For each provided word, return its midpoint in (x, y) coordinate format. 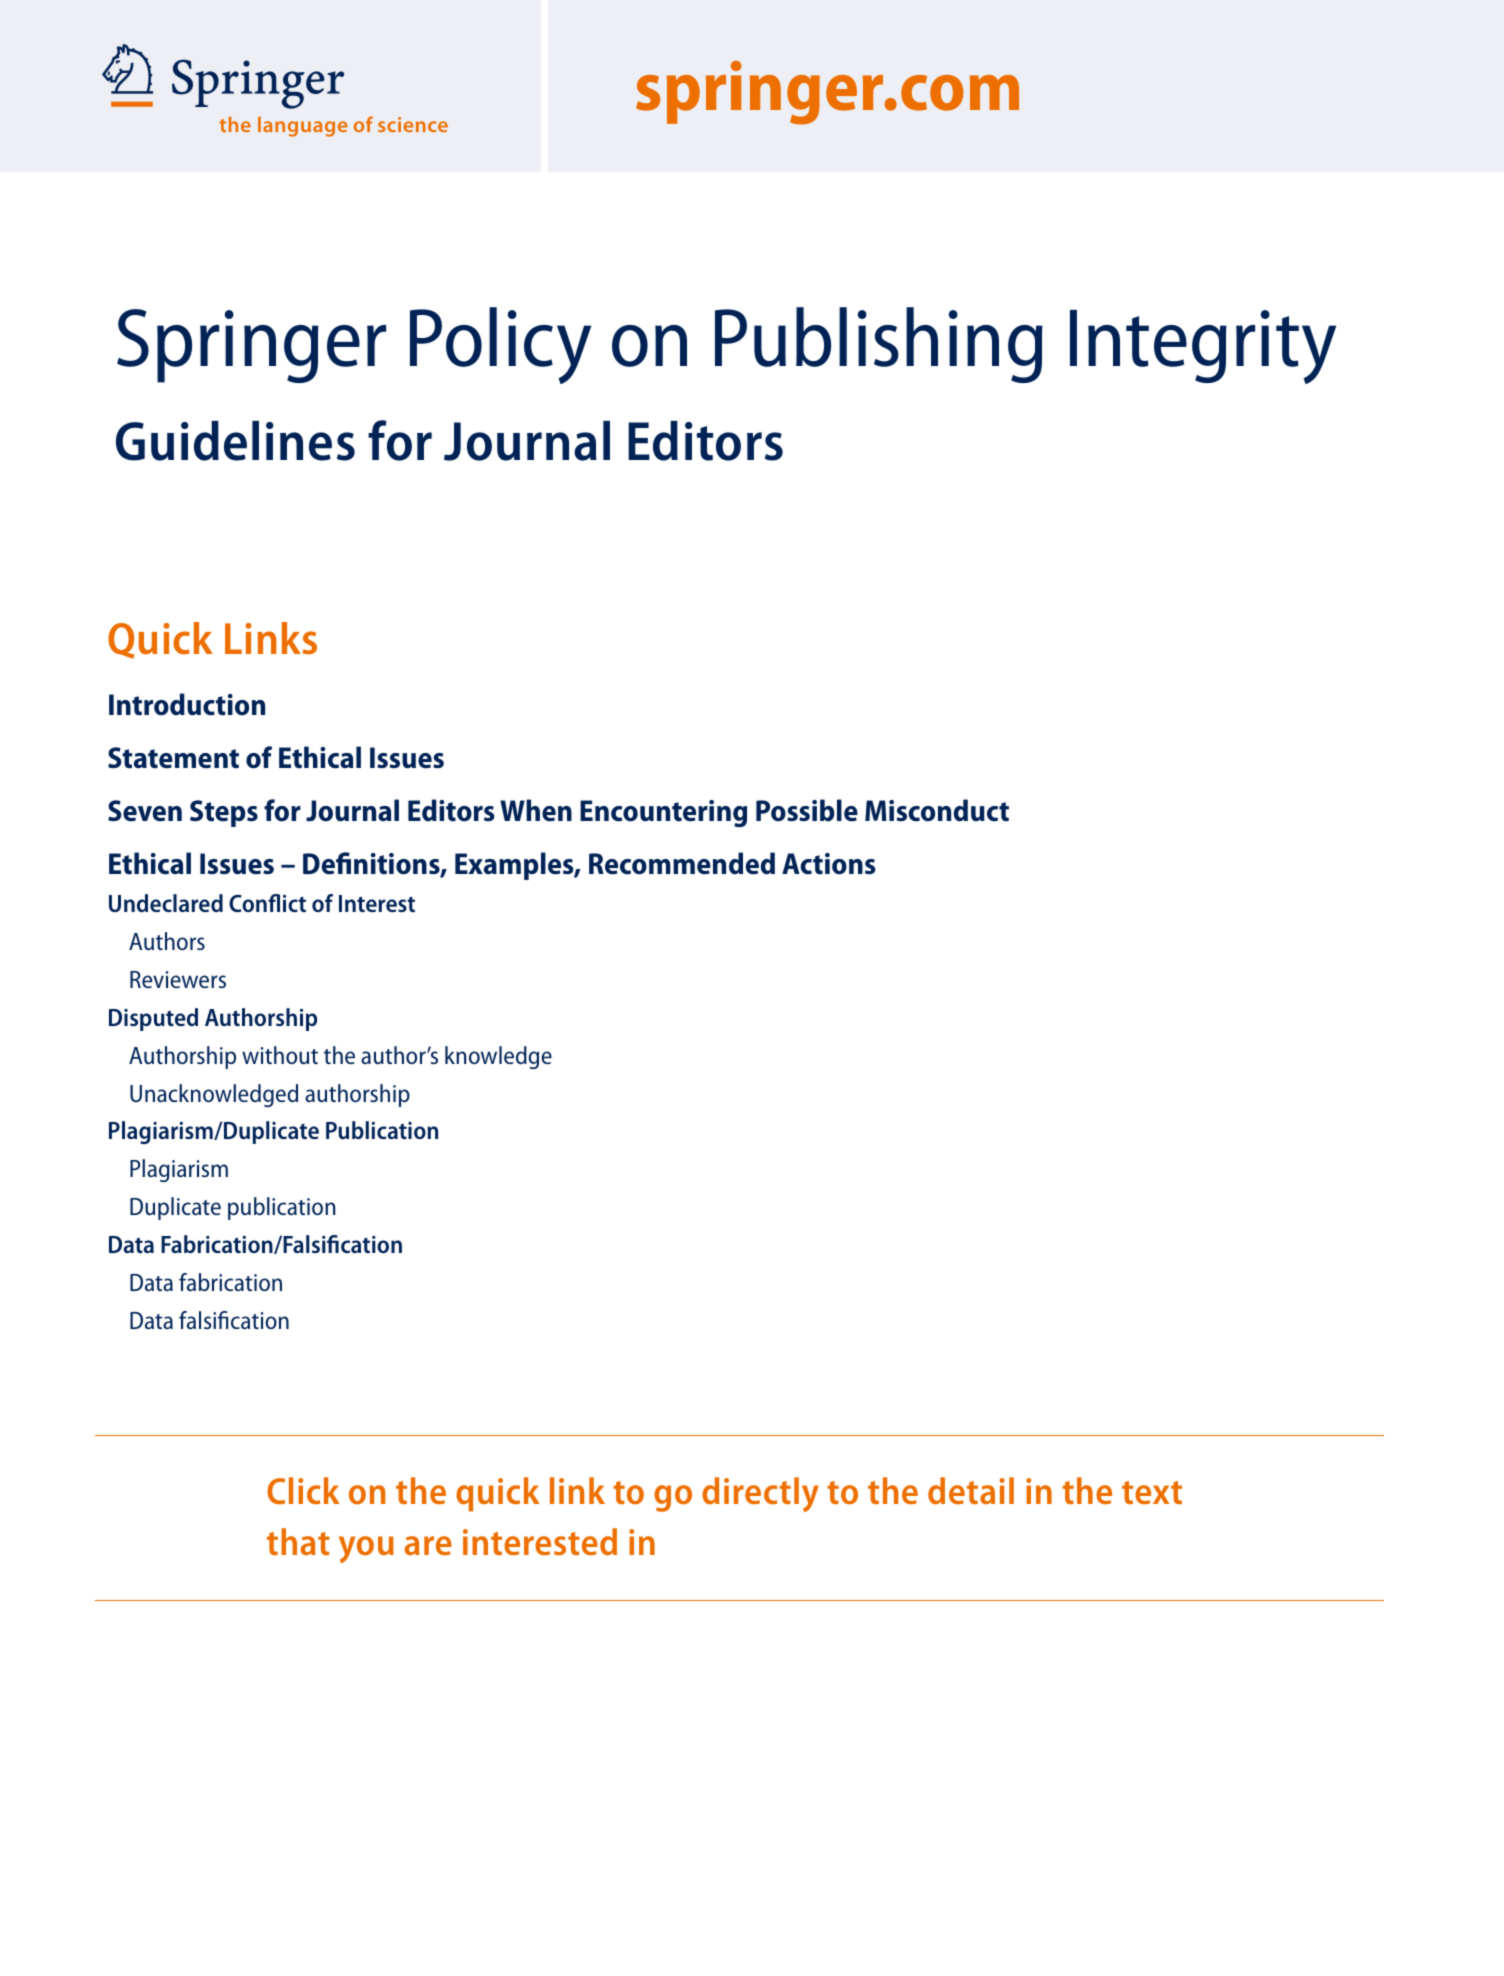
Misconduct (937, 810)
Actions (829, 864)
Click (303, 1490)
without (280, 1055)
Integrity (1203, 347)
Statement (173, 758)
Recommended (682, 863)
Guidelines (235, 441)
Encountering (663, 813)
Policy (500, 345)
